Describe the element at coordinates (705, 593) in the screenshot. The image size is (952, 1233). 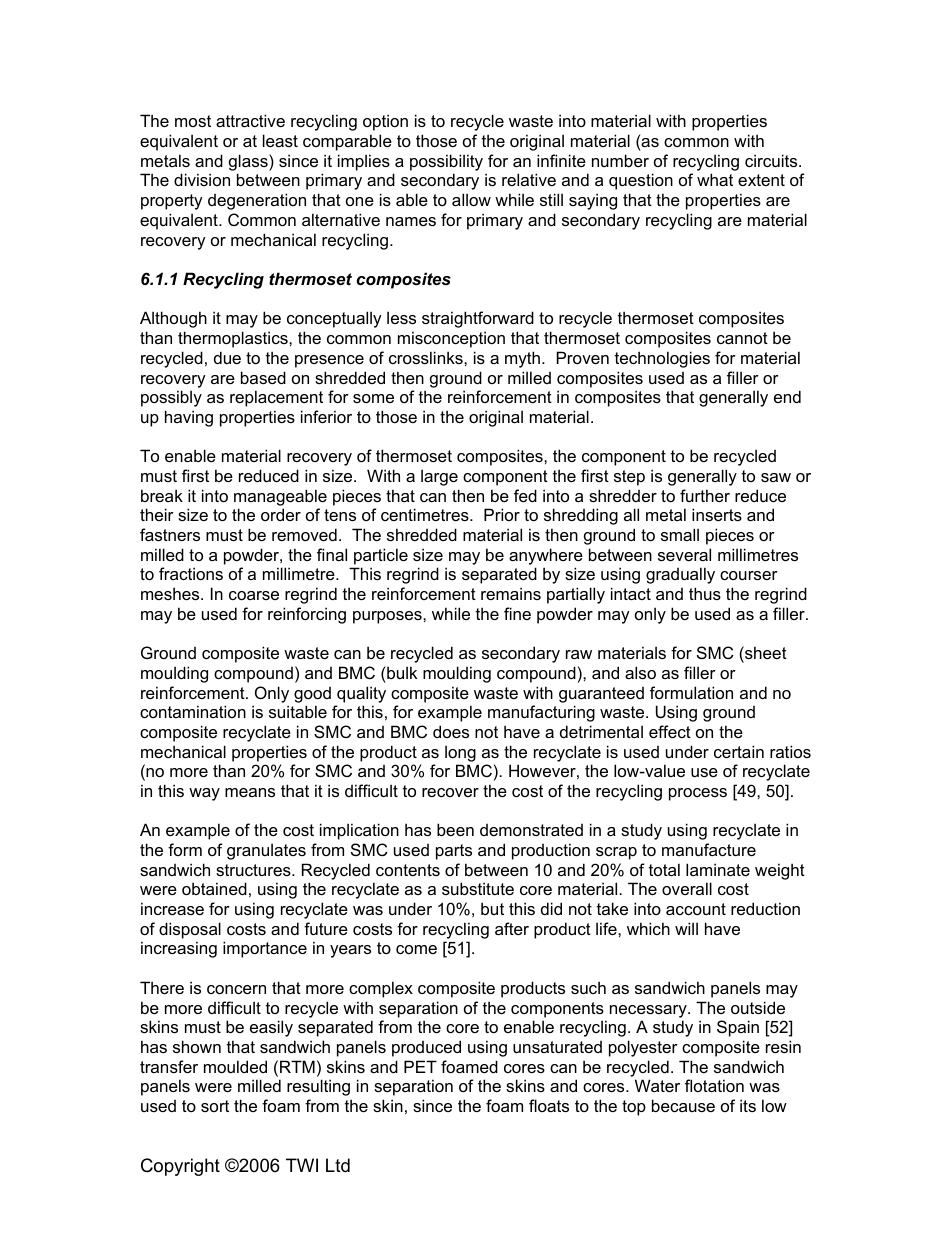
I see `thus` at that location.
